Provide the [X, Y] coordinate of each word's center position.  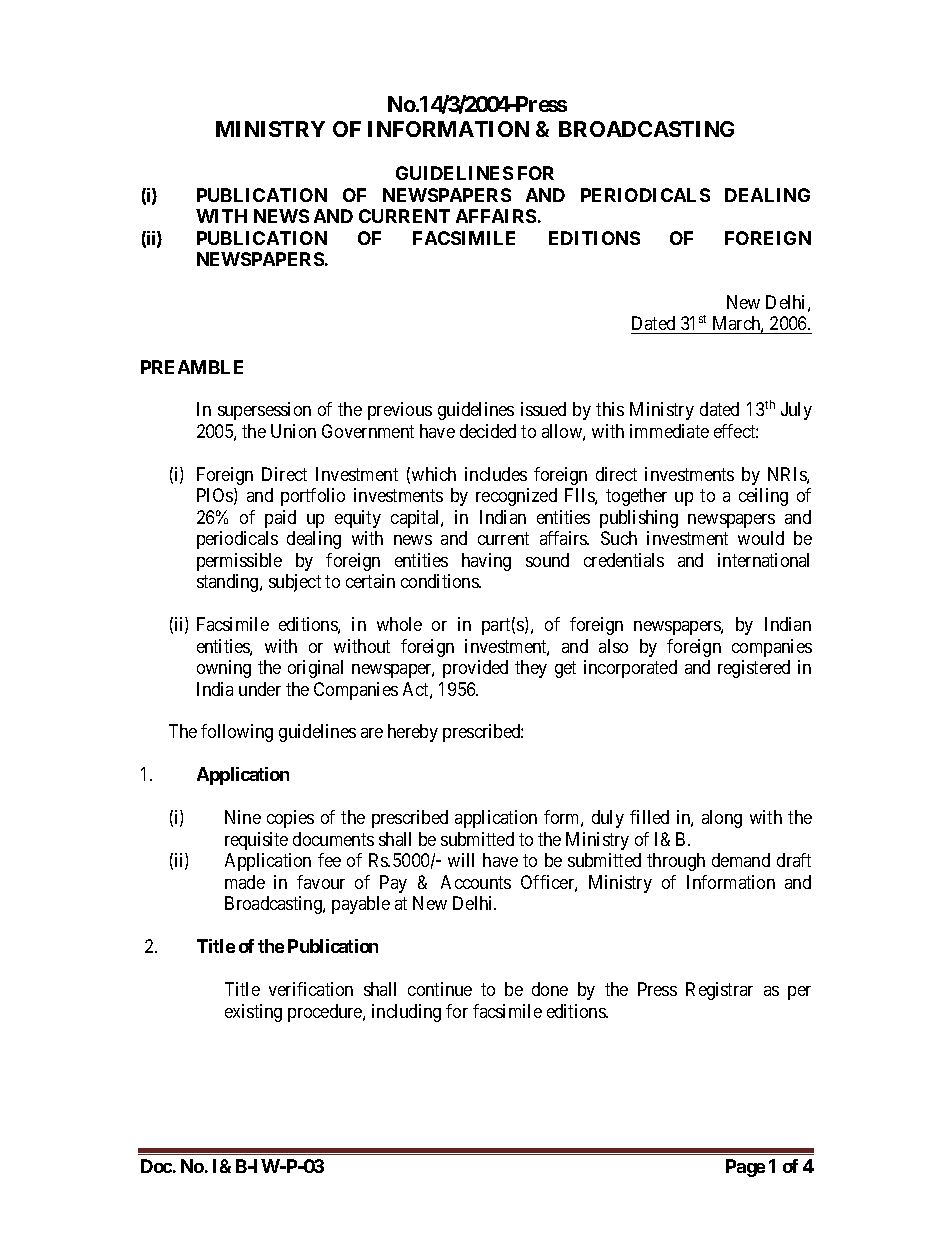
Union [293, 431]
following [237, 733]
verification [311, 989]
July [796, 411]
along [722, 819]
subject [295, 583]
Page [745, 1168]
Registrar [719, 991]
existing [253, 1013]
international [763, 560]
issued [543, 409]
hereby [413, 733]
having [486, 562]
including [406, 1013]
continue [440, 989]
